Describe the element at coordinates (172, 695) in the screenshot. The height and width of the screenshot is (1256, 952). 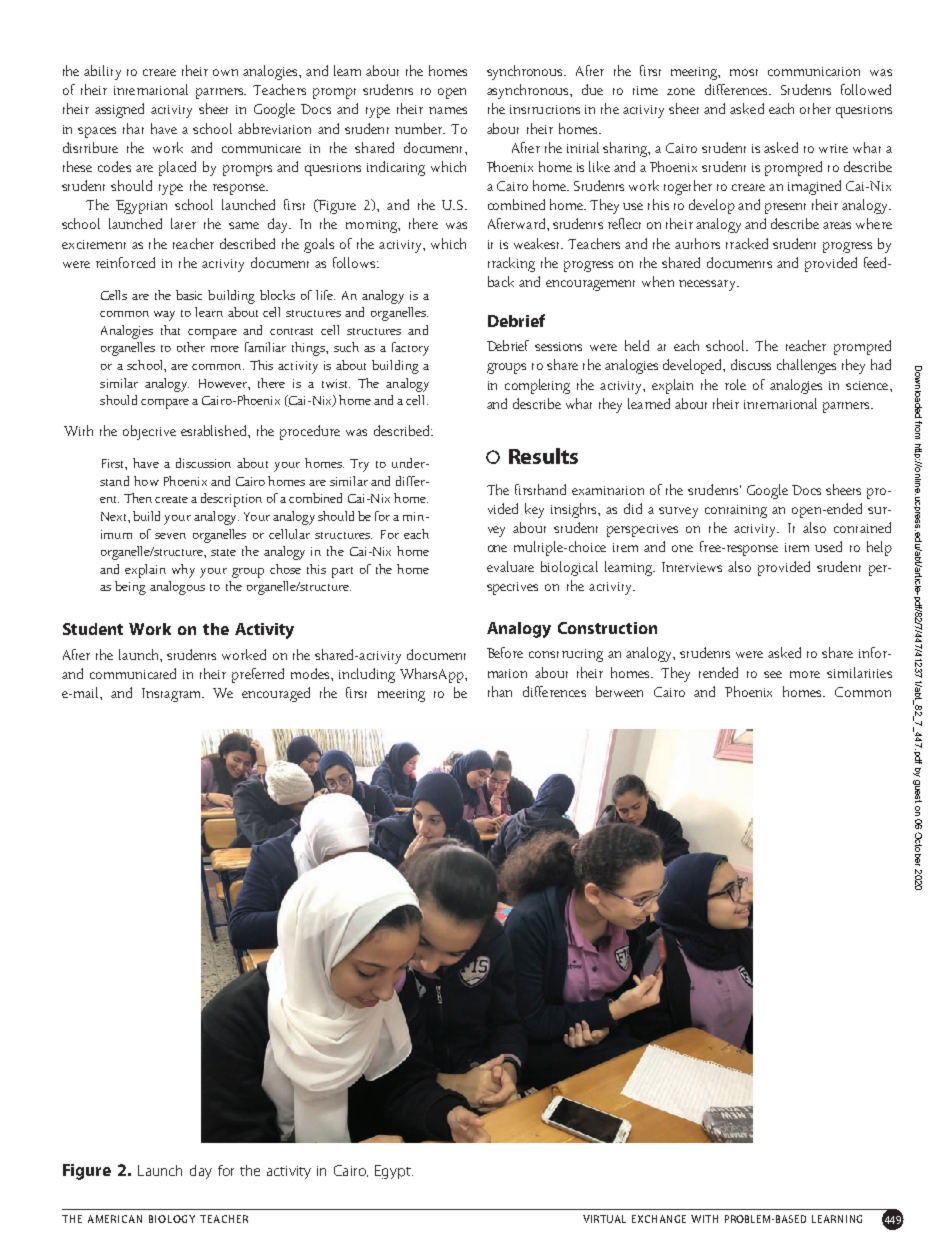
I see `Instagram` at that location.
